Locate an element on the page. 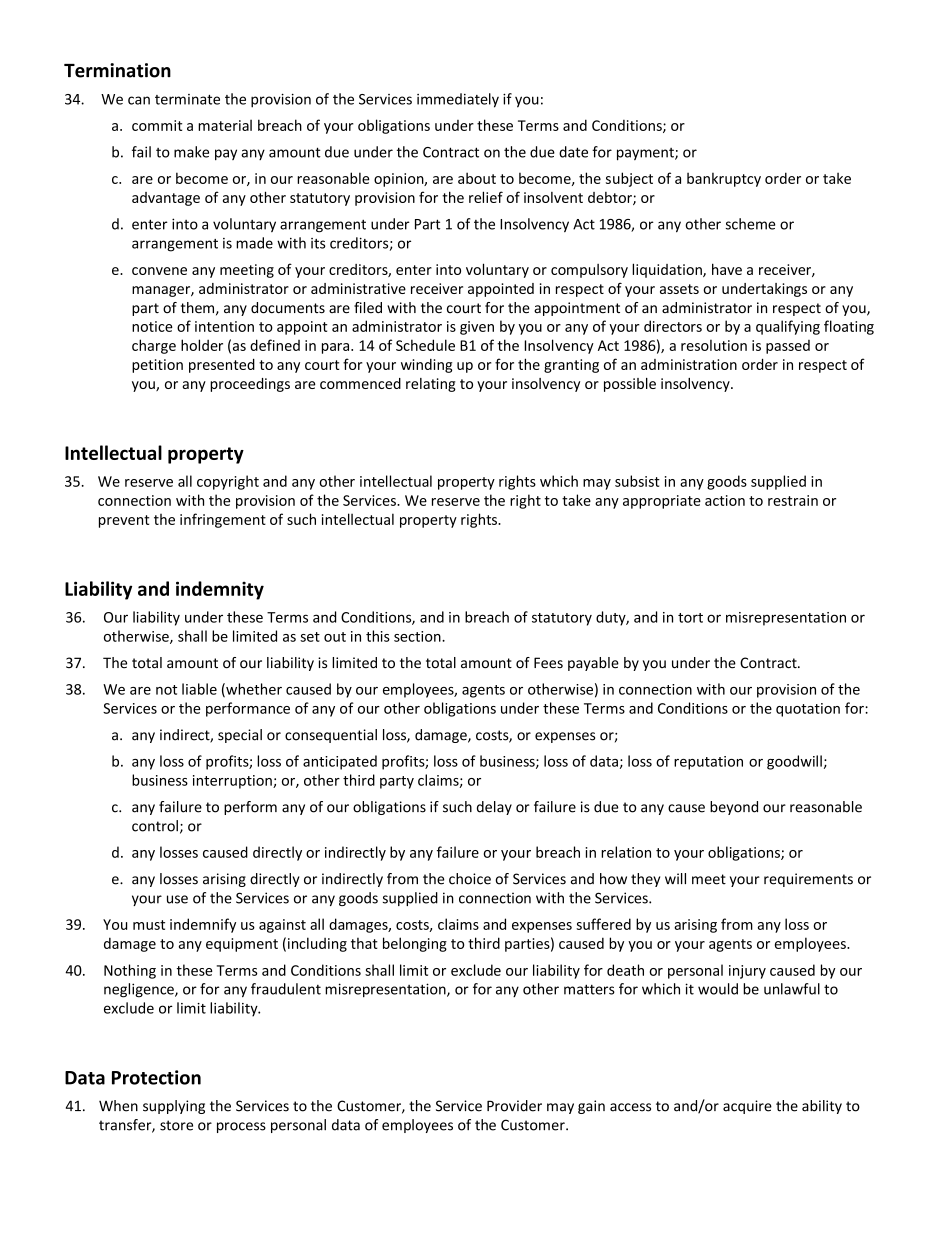  given is located at coordinates (477, 328).
